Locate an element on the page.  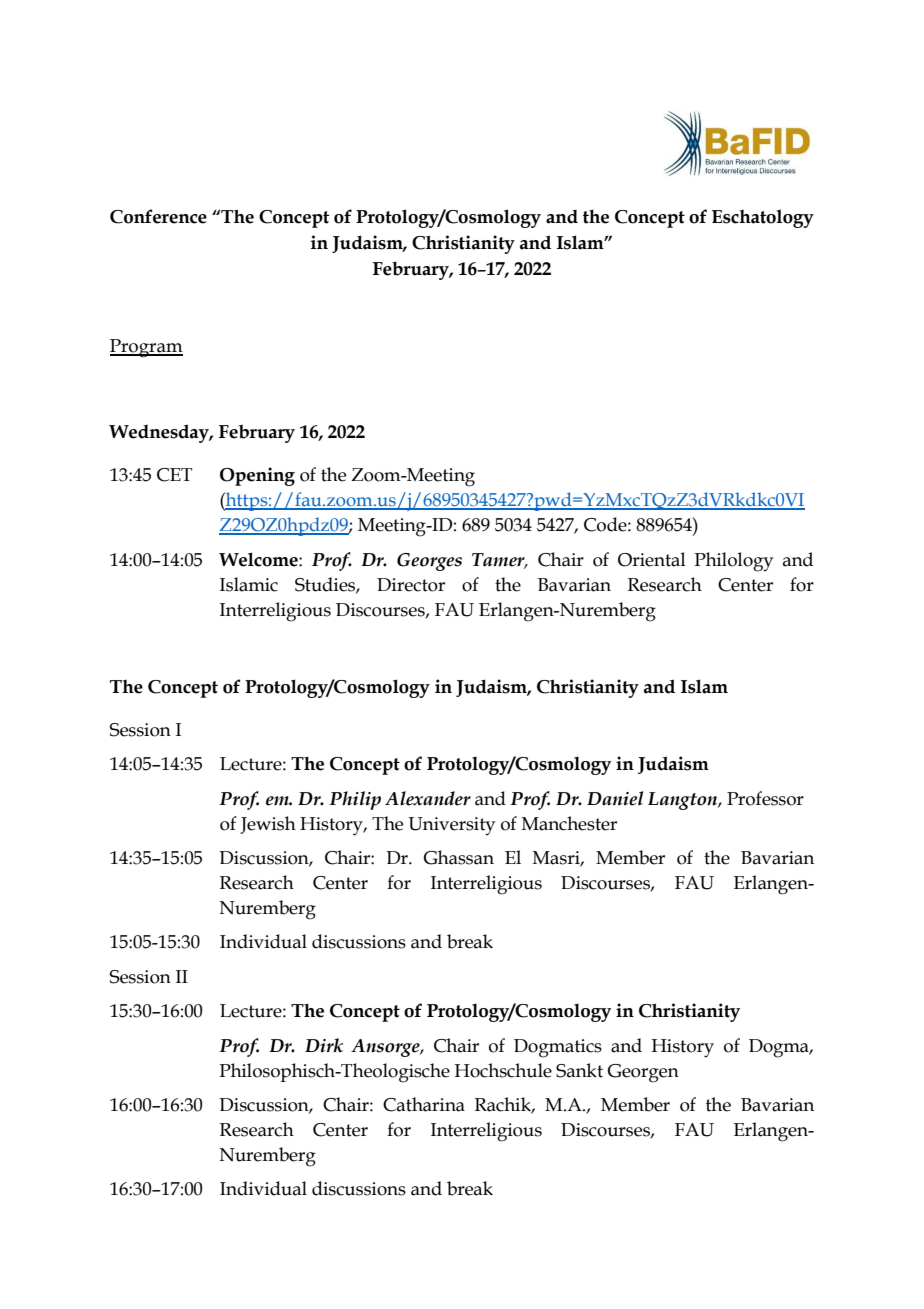
Director is located at coordinates (411, 585).
